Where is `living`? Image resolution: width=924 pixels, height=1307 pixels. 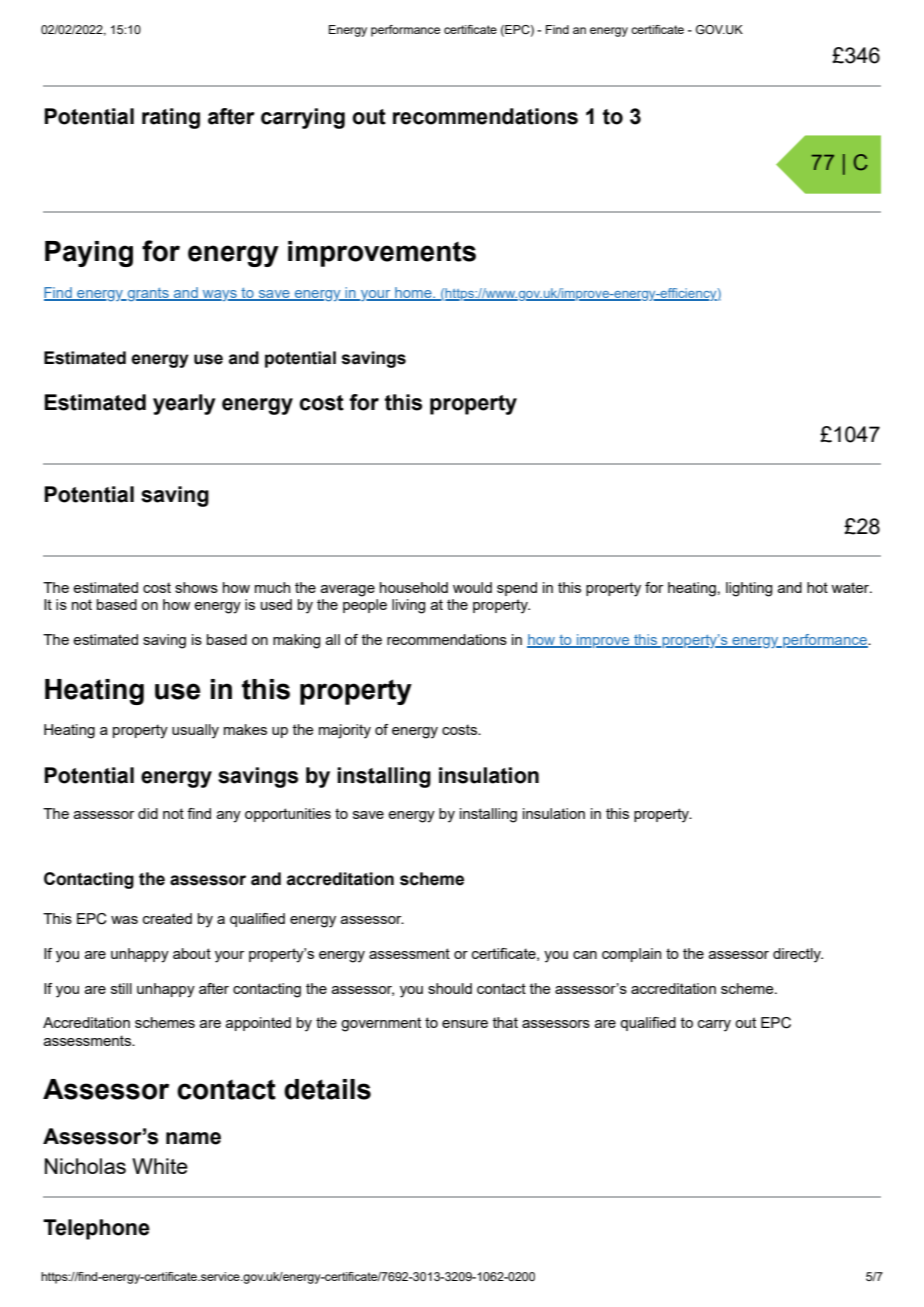
living is located at coordinates (408, 606).
